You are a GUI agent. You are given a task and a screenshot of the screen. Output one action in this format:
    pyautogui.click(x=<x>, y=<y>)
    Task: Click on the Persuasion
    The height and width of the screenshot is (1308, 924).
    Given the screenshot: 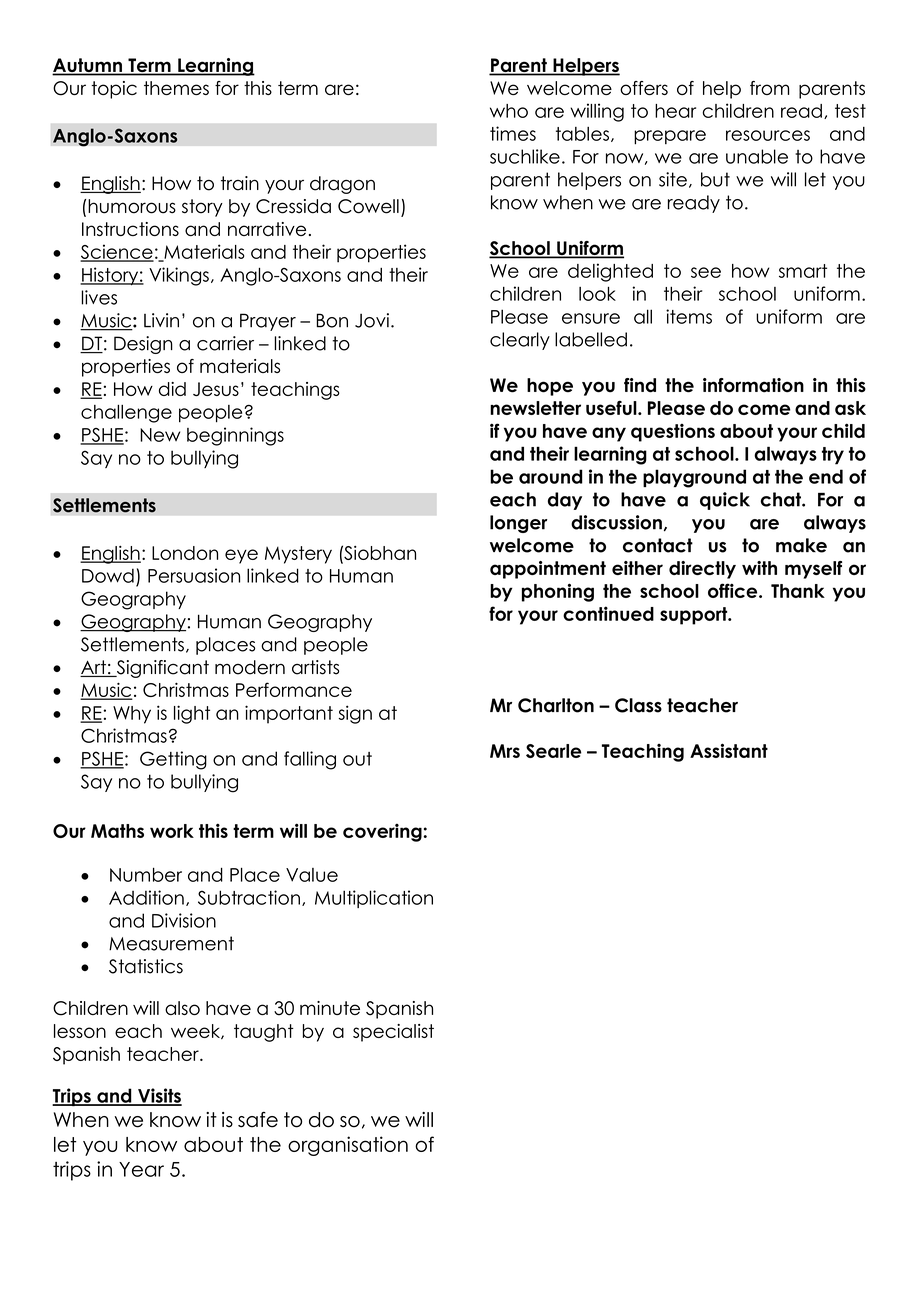 What is the action you would take?
    pyautogui.click(x=194, y=575)
